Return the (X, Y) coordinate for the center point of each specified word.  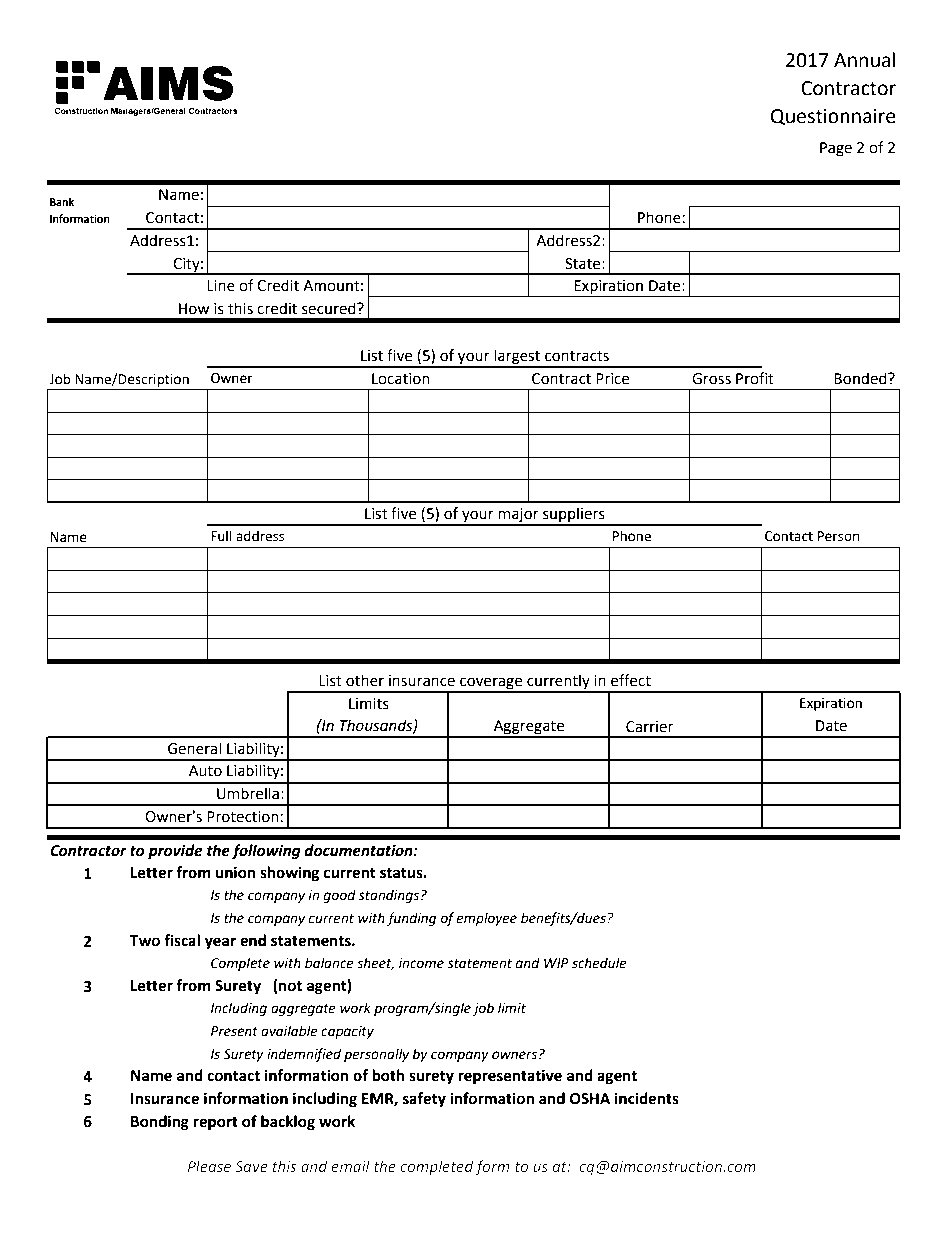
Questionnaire (833, 117)
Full (221, 536)
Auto (205, 771)
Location (401, 379)
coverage (491, 684)
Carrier (649, 727)
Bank (62, 202)
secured (330, 308)
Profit (755, 378)
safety (424, 1100)
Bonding (160, 1123)
